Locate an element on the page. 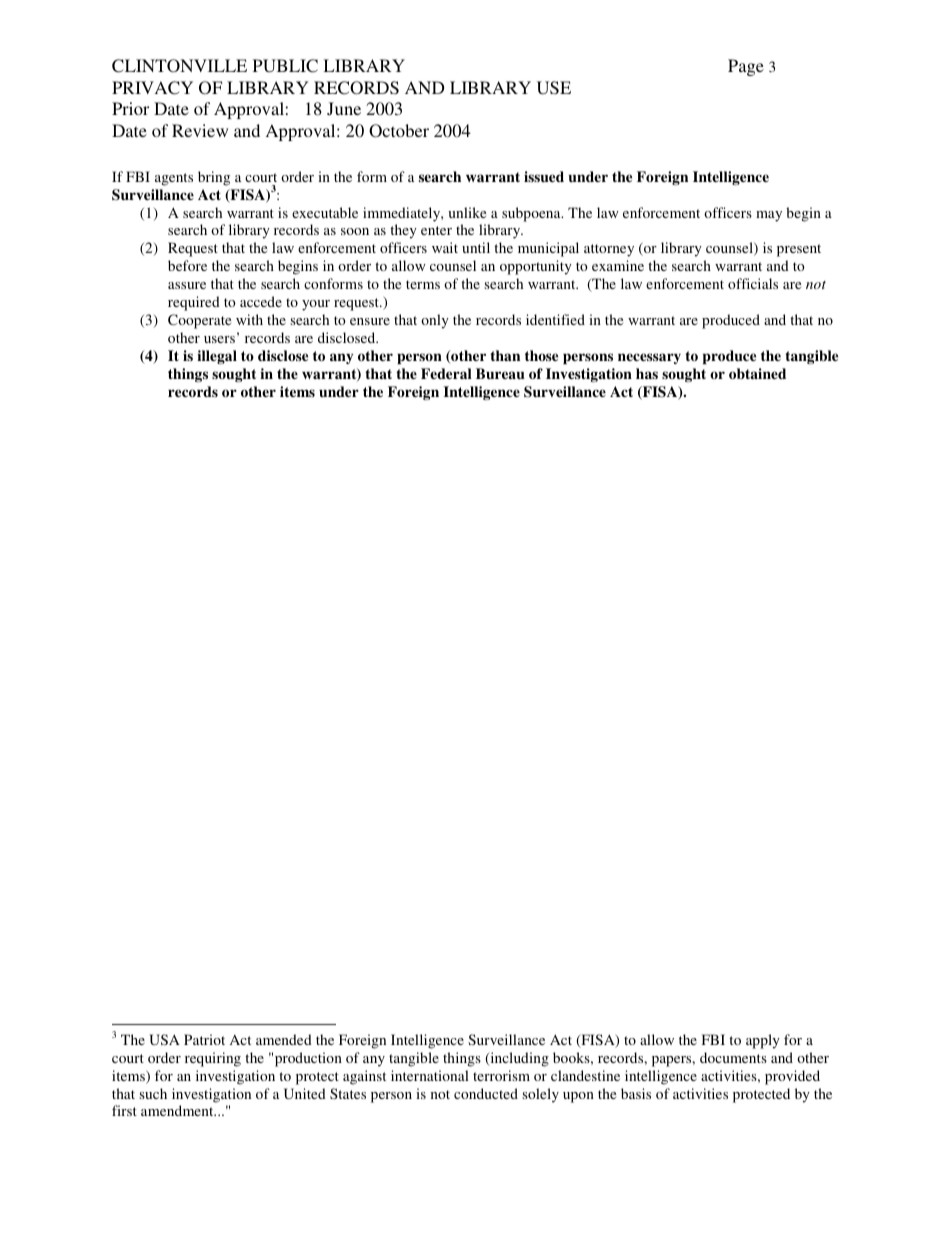 This image has height=1233, width=952. apply is located at coordinates (763, 1041).
